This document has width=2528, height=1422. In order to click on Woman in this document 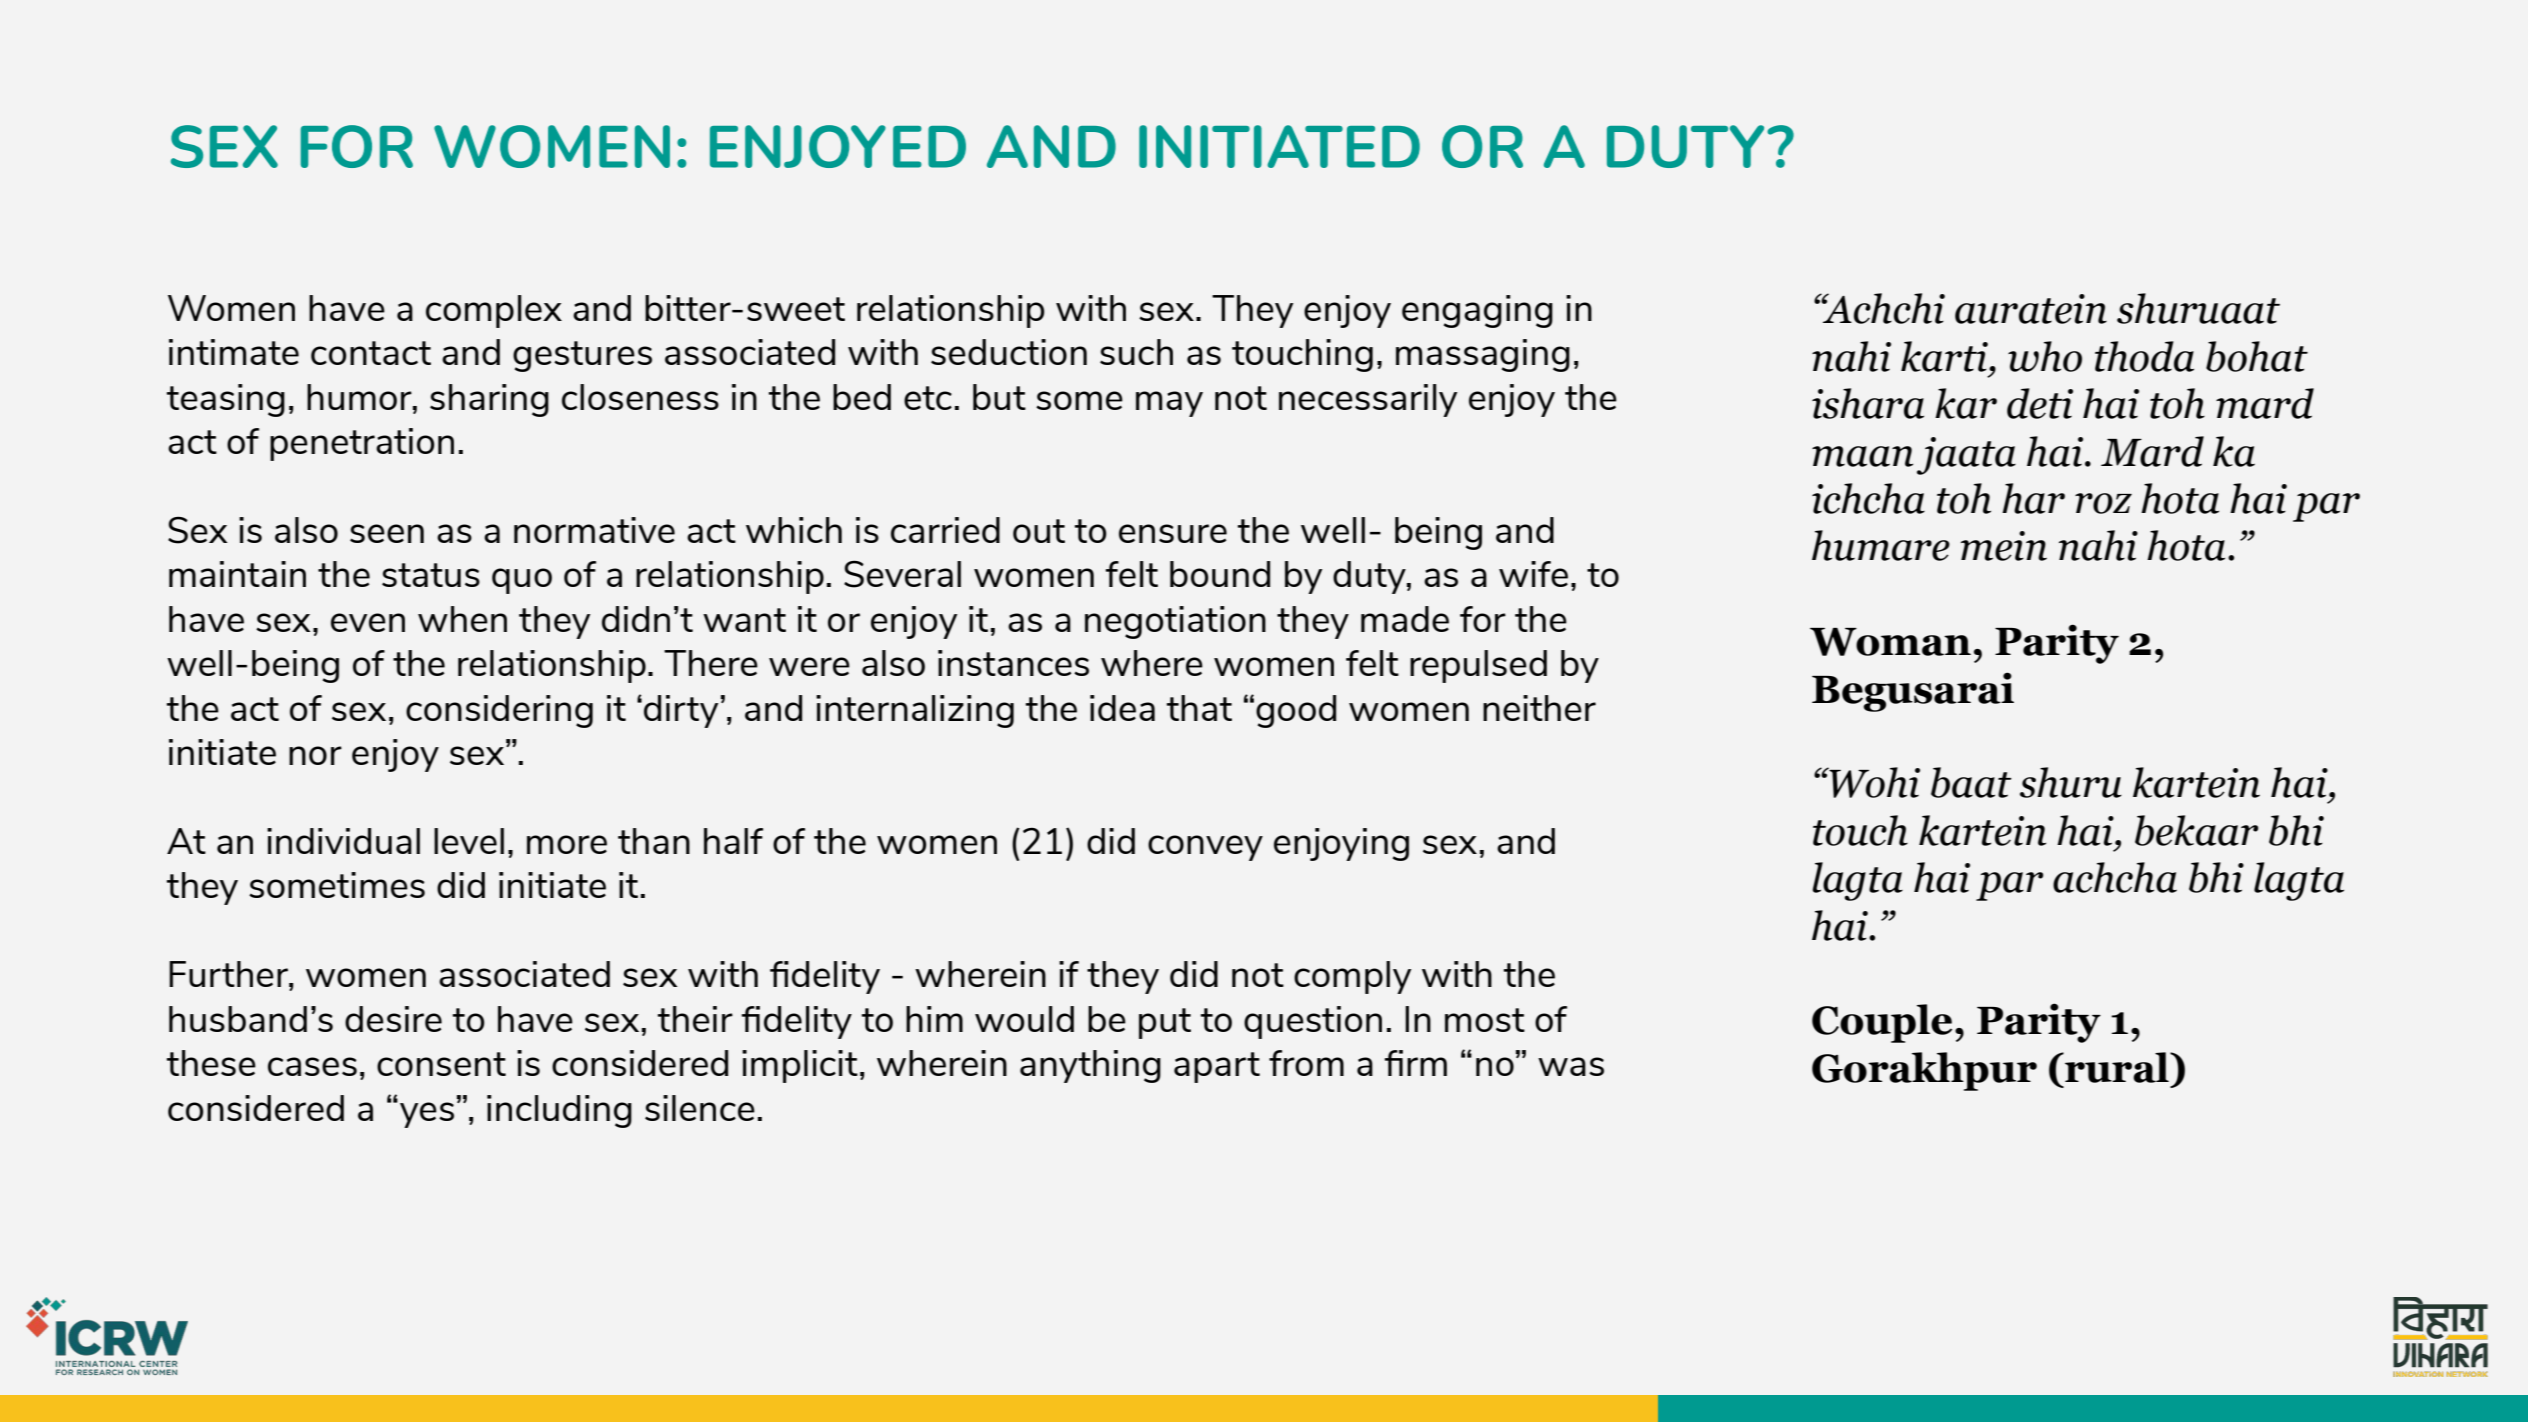, I will do `click(1890, 642)`.
